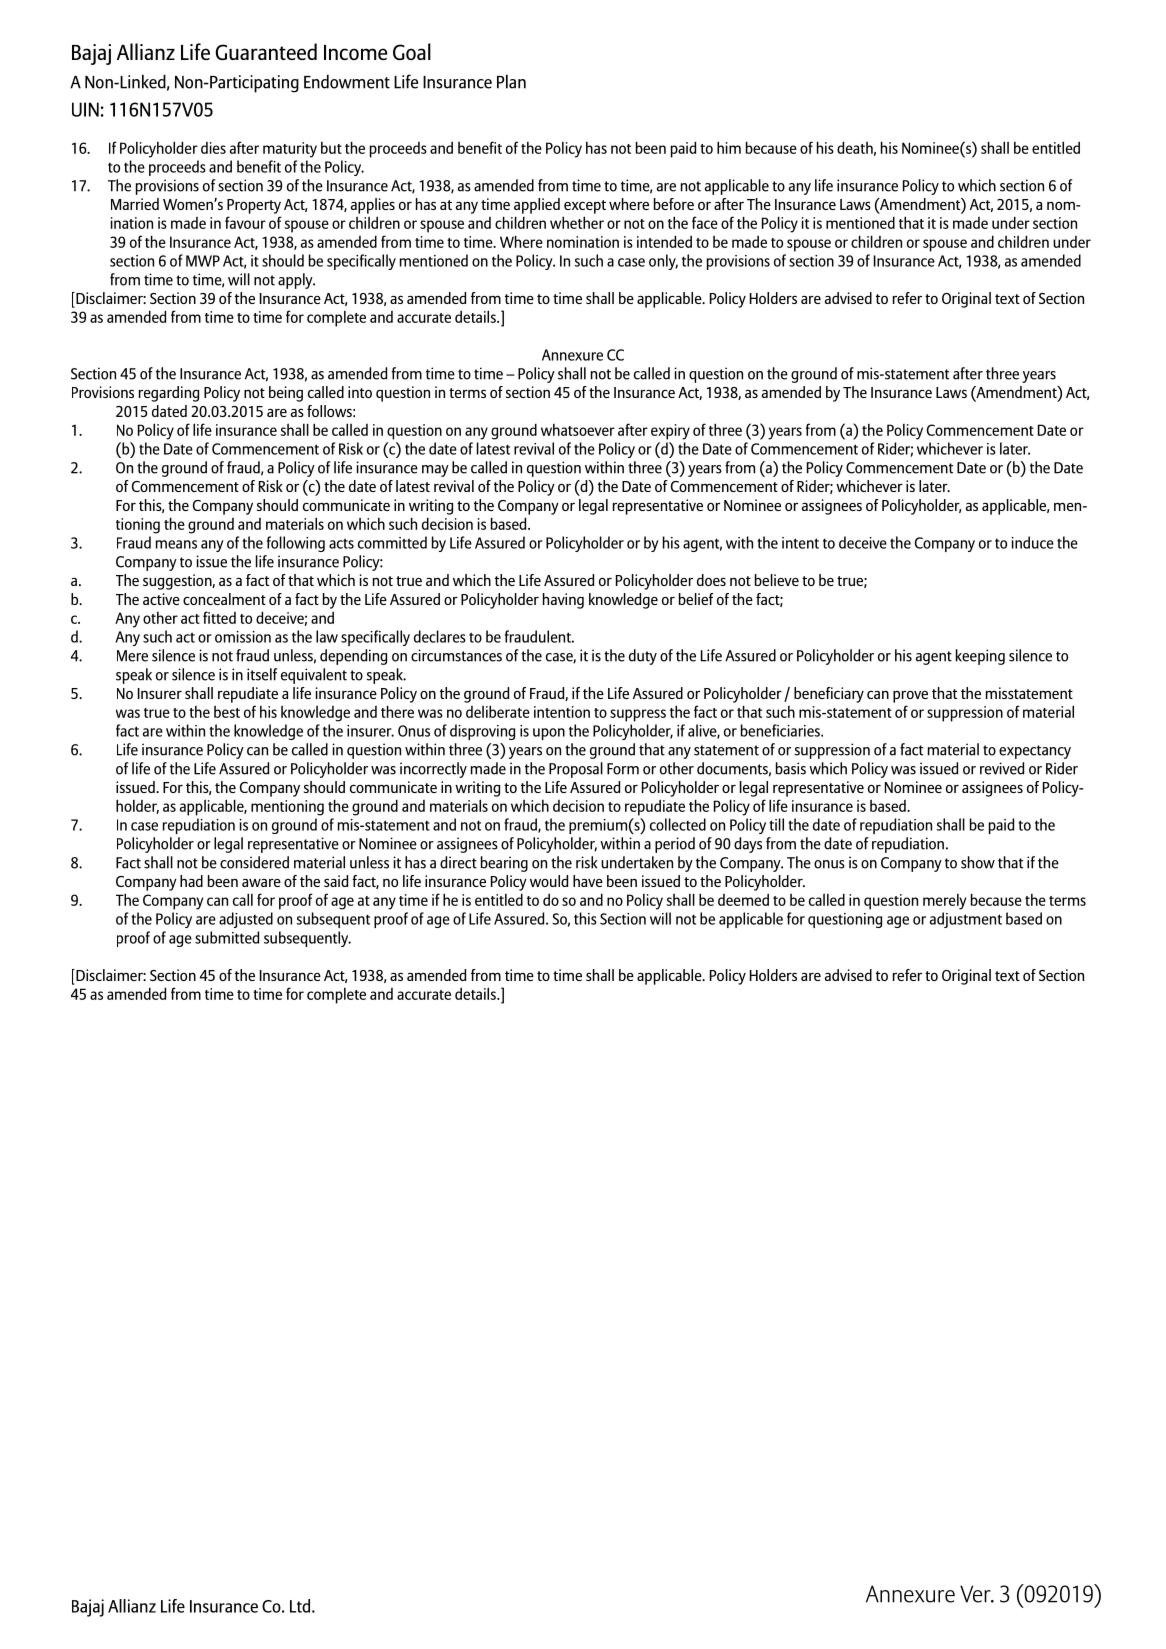  I want to click on Guaranteed, so click(266, 51).
